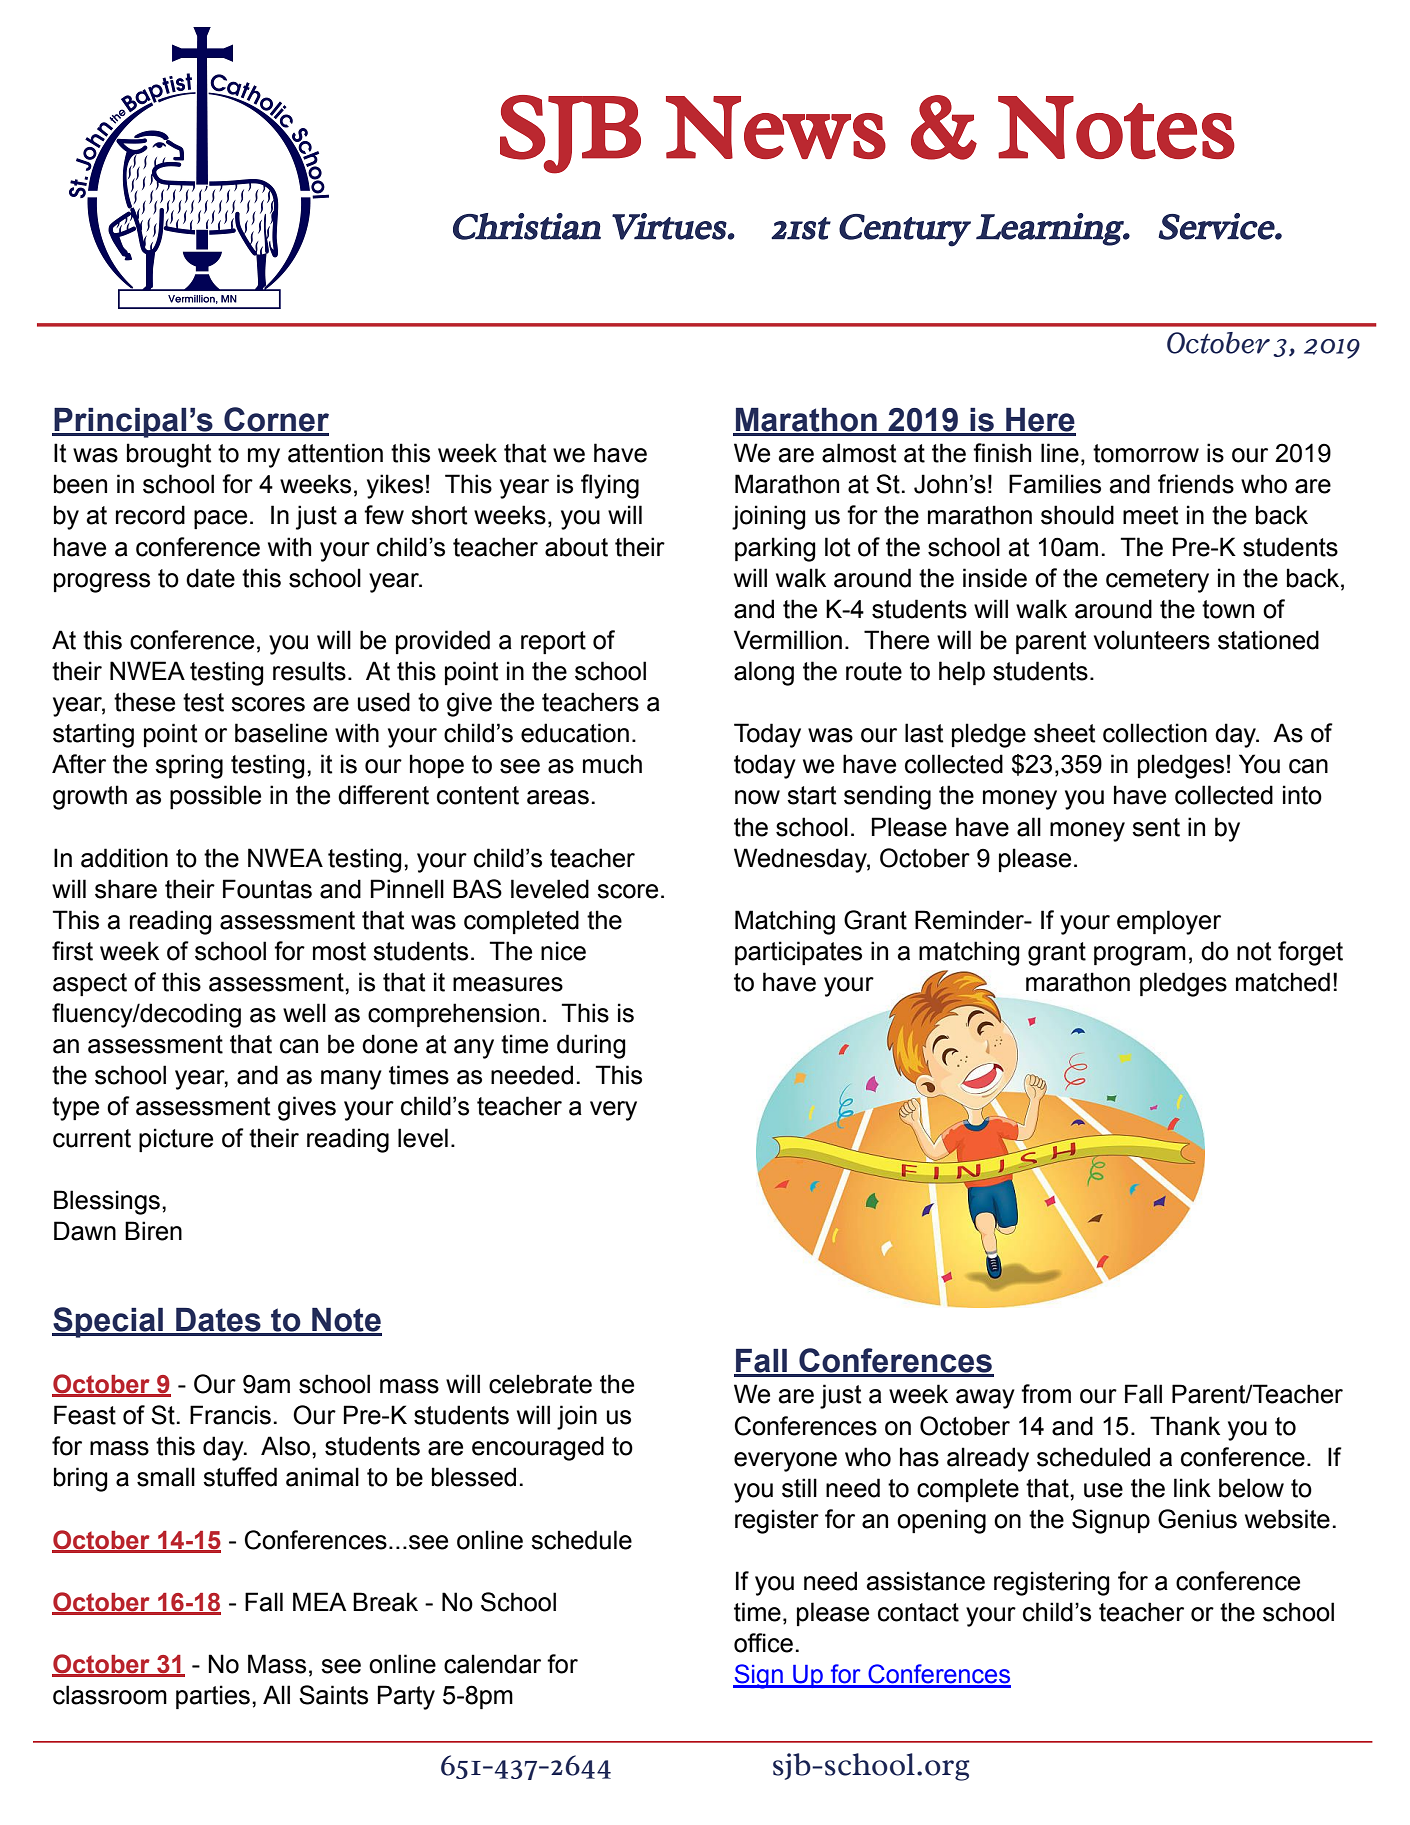 This screenshot has height=1825, width=1410. I want to click on tomorrow, so click(1146, 453).
